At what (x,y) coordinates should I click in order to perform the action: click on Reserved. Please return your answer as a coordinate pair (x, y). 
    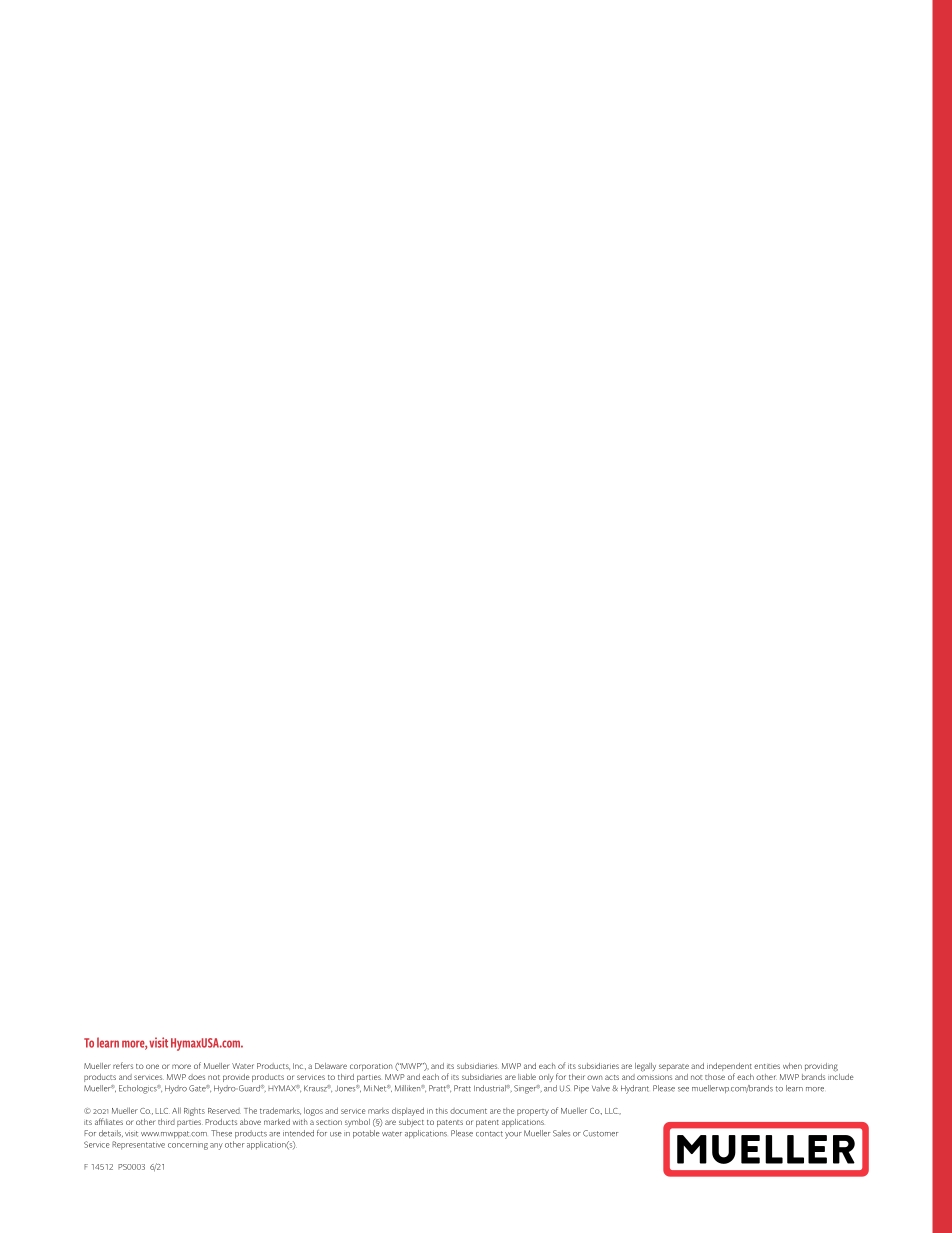
    Looking at the image, I should click on (224, 1111).
